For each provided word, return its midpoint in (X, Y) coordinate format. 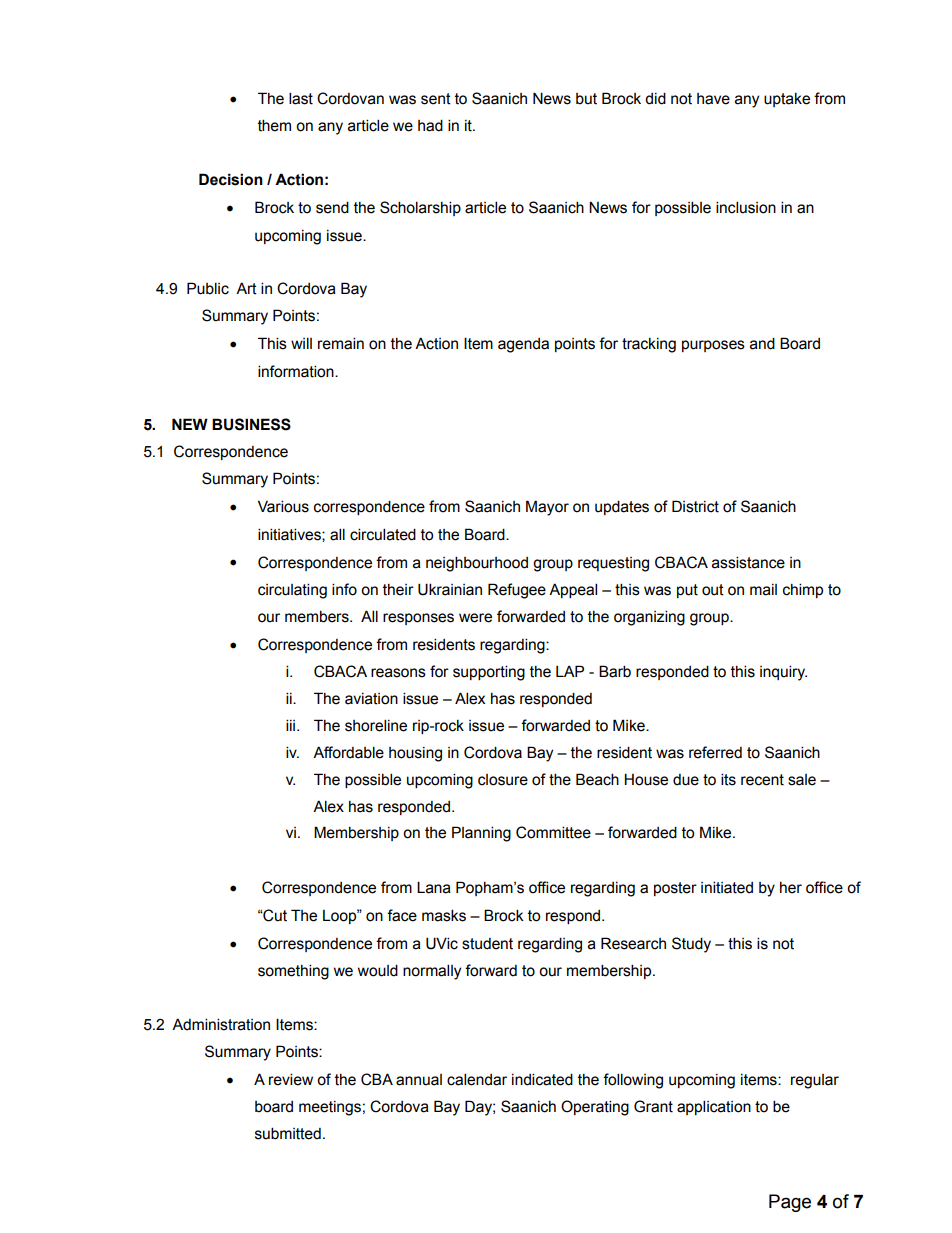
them (274, 125)
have (713, 99)
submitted (288, 1133)
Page (790, 1203)
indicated (542, 1079)
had (430, 125)
